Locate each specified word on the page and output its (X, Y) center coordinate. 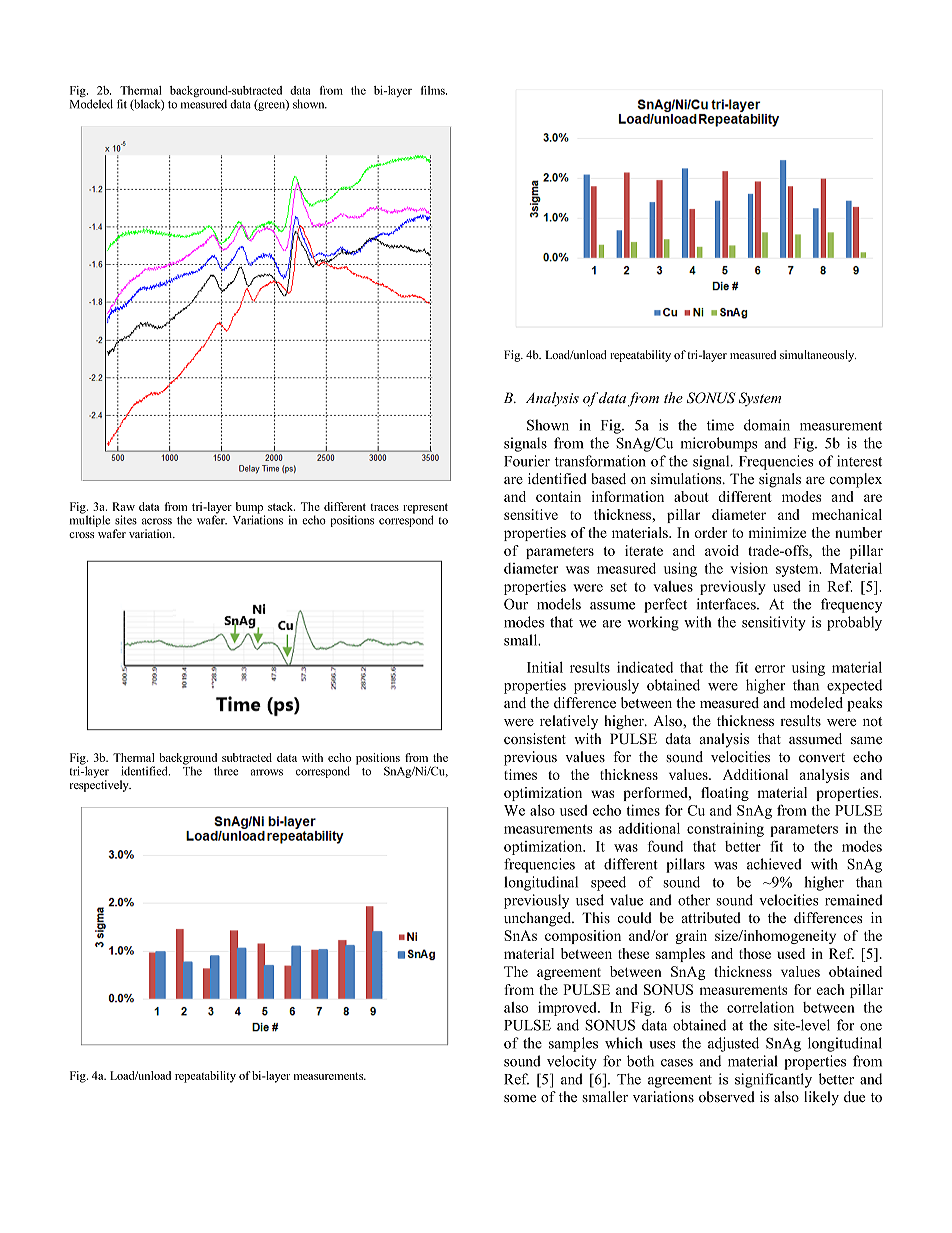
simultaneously (818, 356)
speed (608, 883)
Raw (123, 506)
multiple (90, 520)
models (559, 604)
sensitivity (774, 623)
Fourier (527, 461)
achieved (774, 864)
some (520, 1099)
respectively (100, 786)
